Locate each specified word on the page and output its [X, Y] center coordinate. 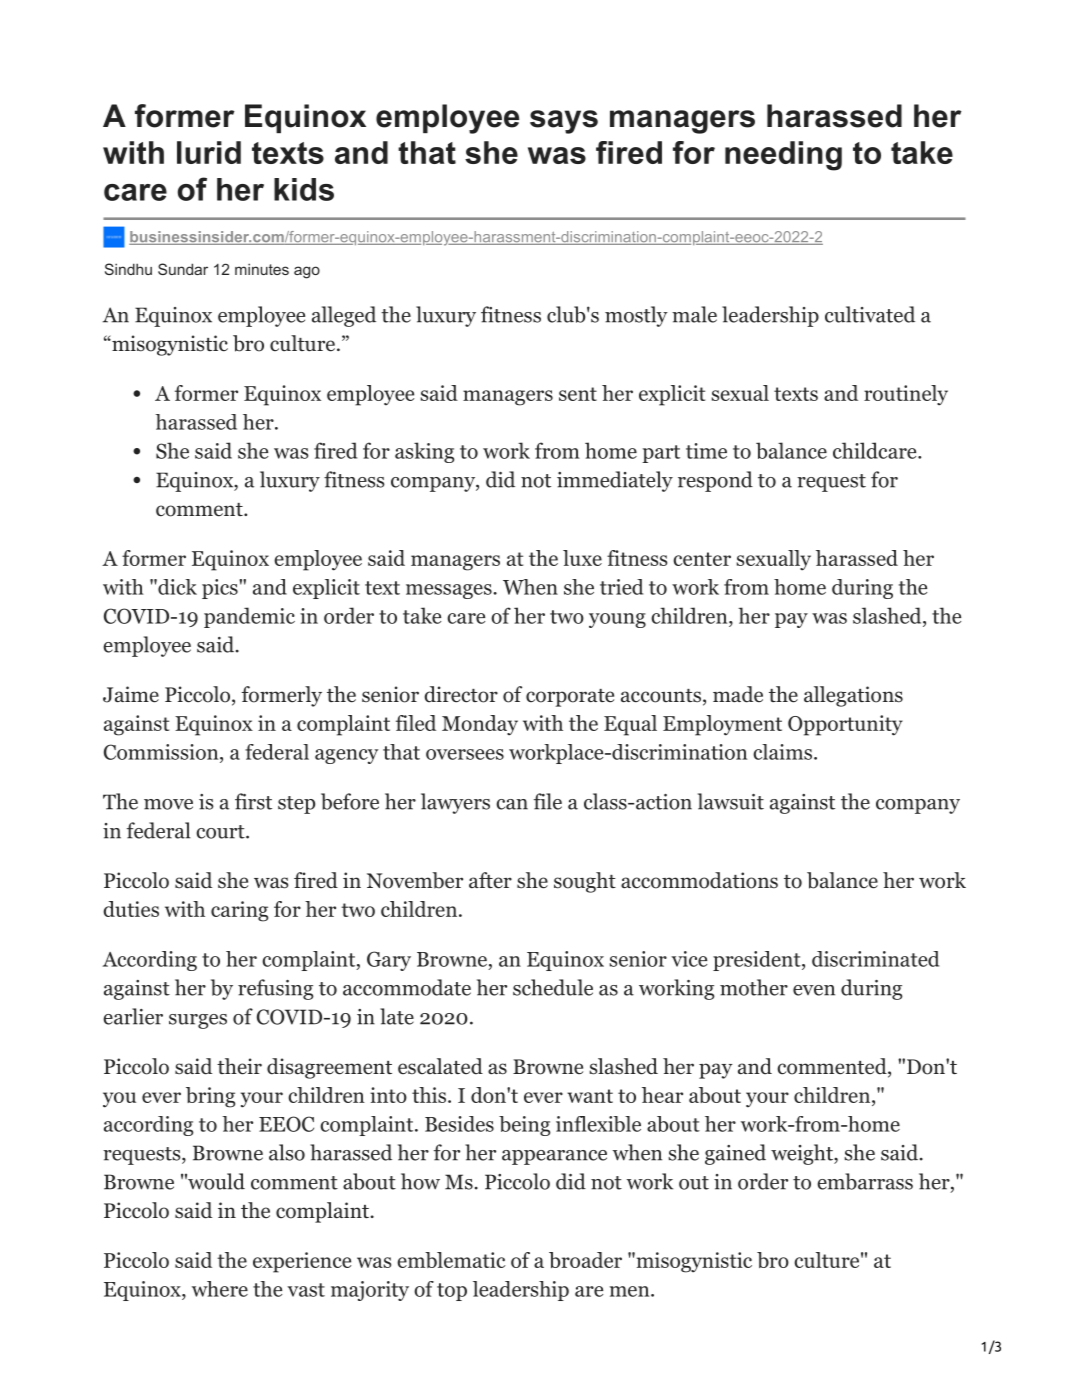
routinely [906, 395]
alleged [344, 316]
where [220, 1289]
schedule [553, 987]
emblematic [451, 1260]
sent [578, 394]
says [564, 122]
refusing [276, 989]
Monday [480, 725]
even [814, 990]
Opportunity [845, 725]
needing [783, 156]
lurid [209, 152]
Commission [162, 752]
